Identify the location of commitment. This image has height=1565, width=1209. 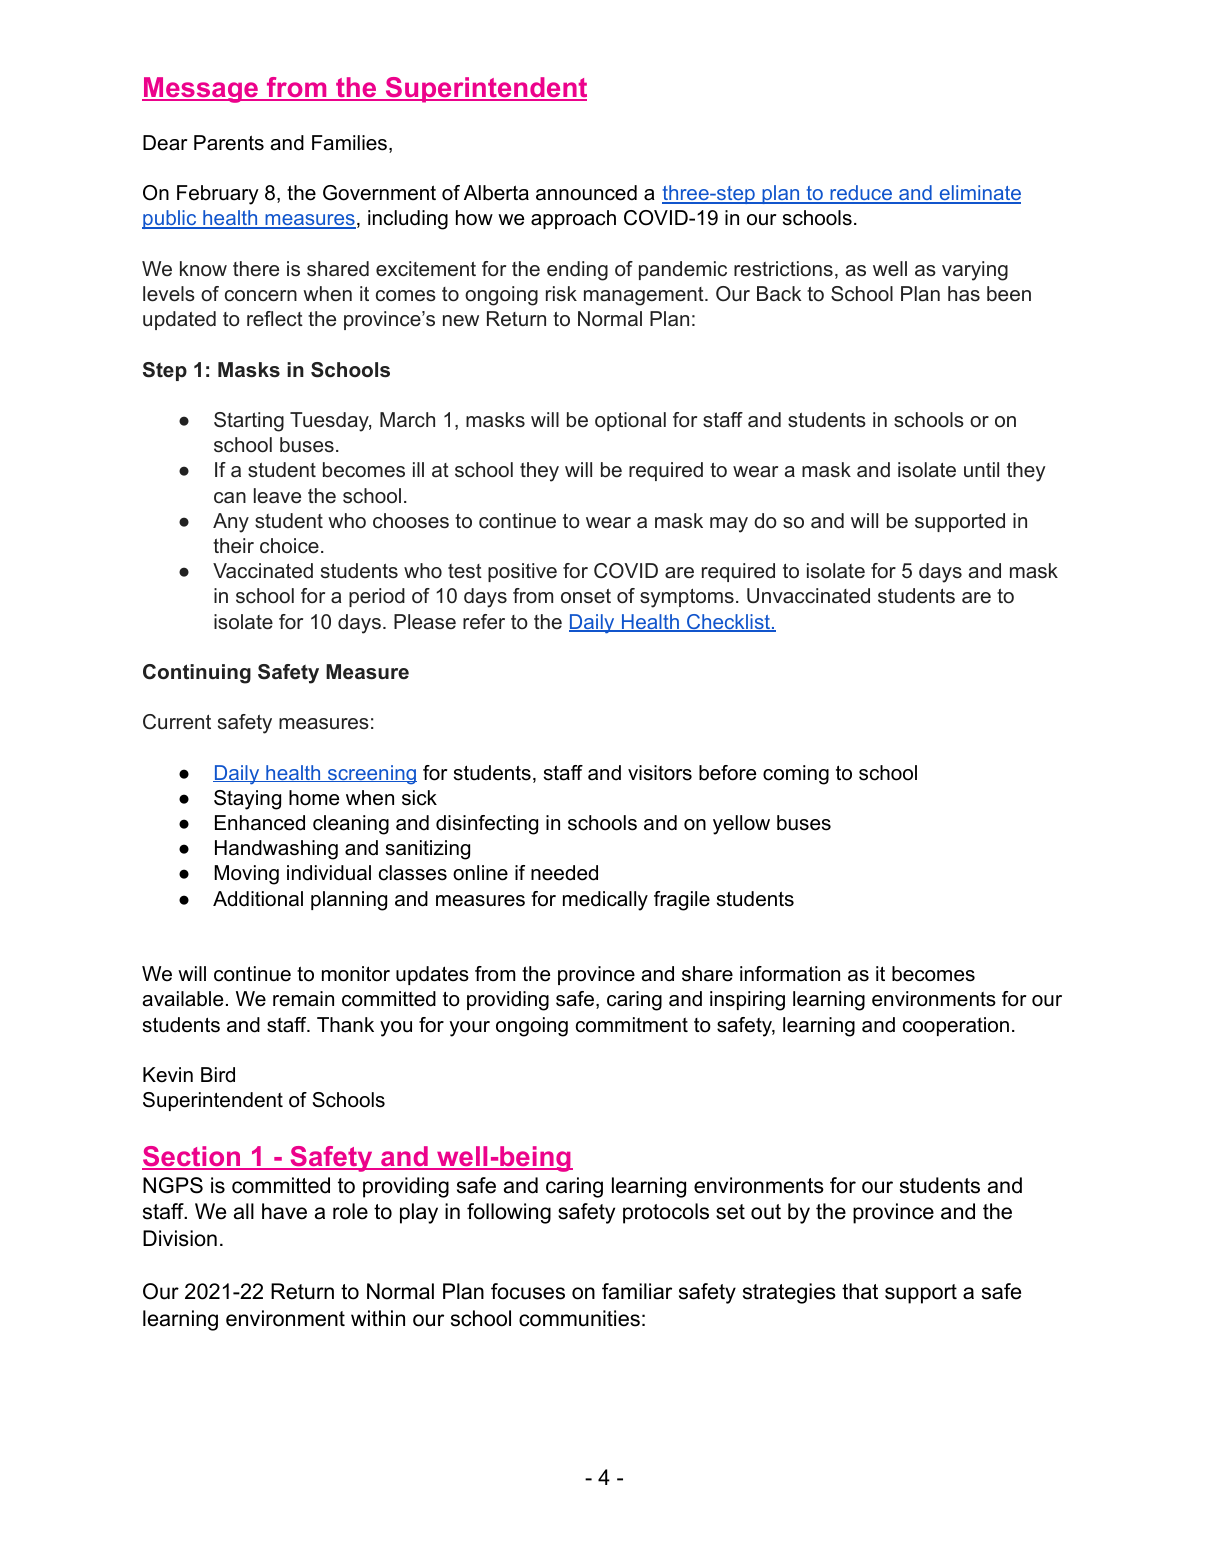
(632, 1025).
